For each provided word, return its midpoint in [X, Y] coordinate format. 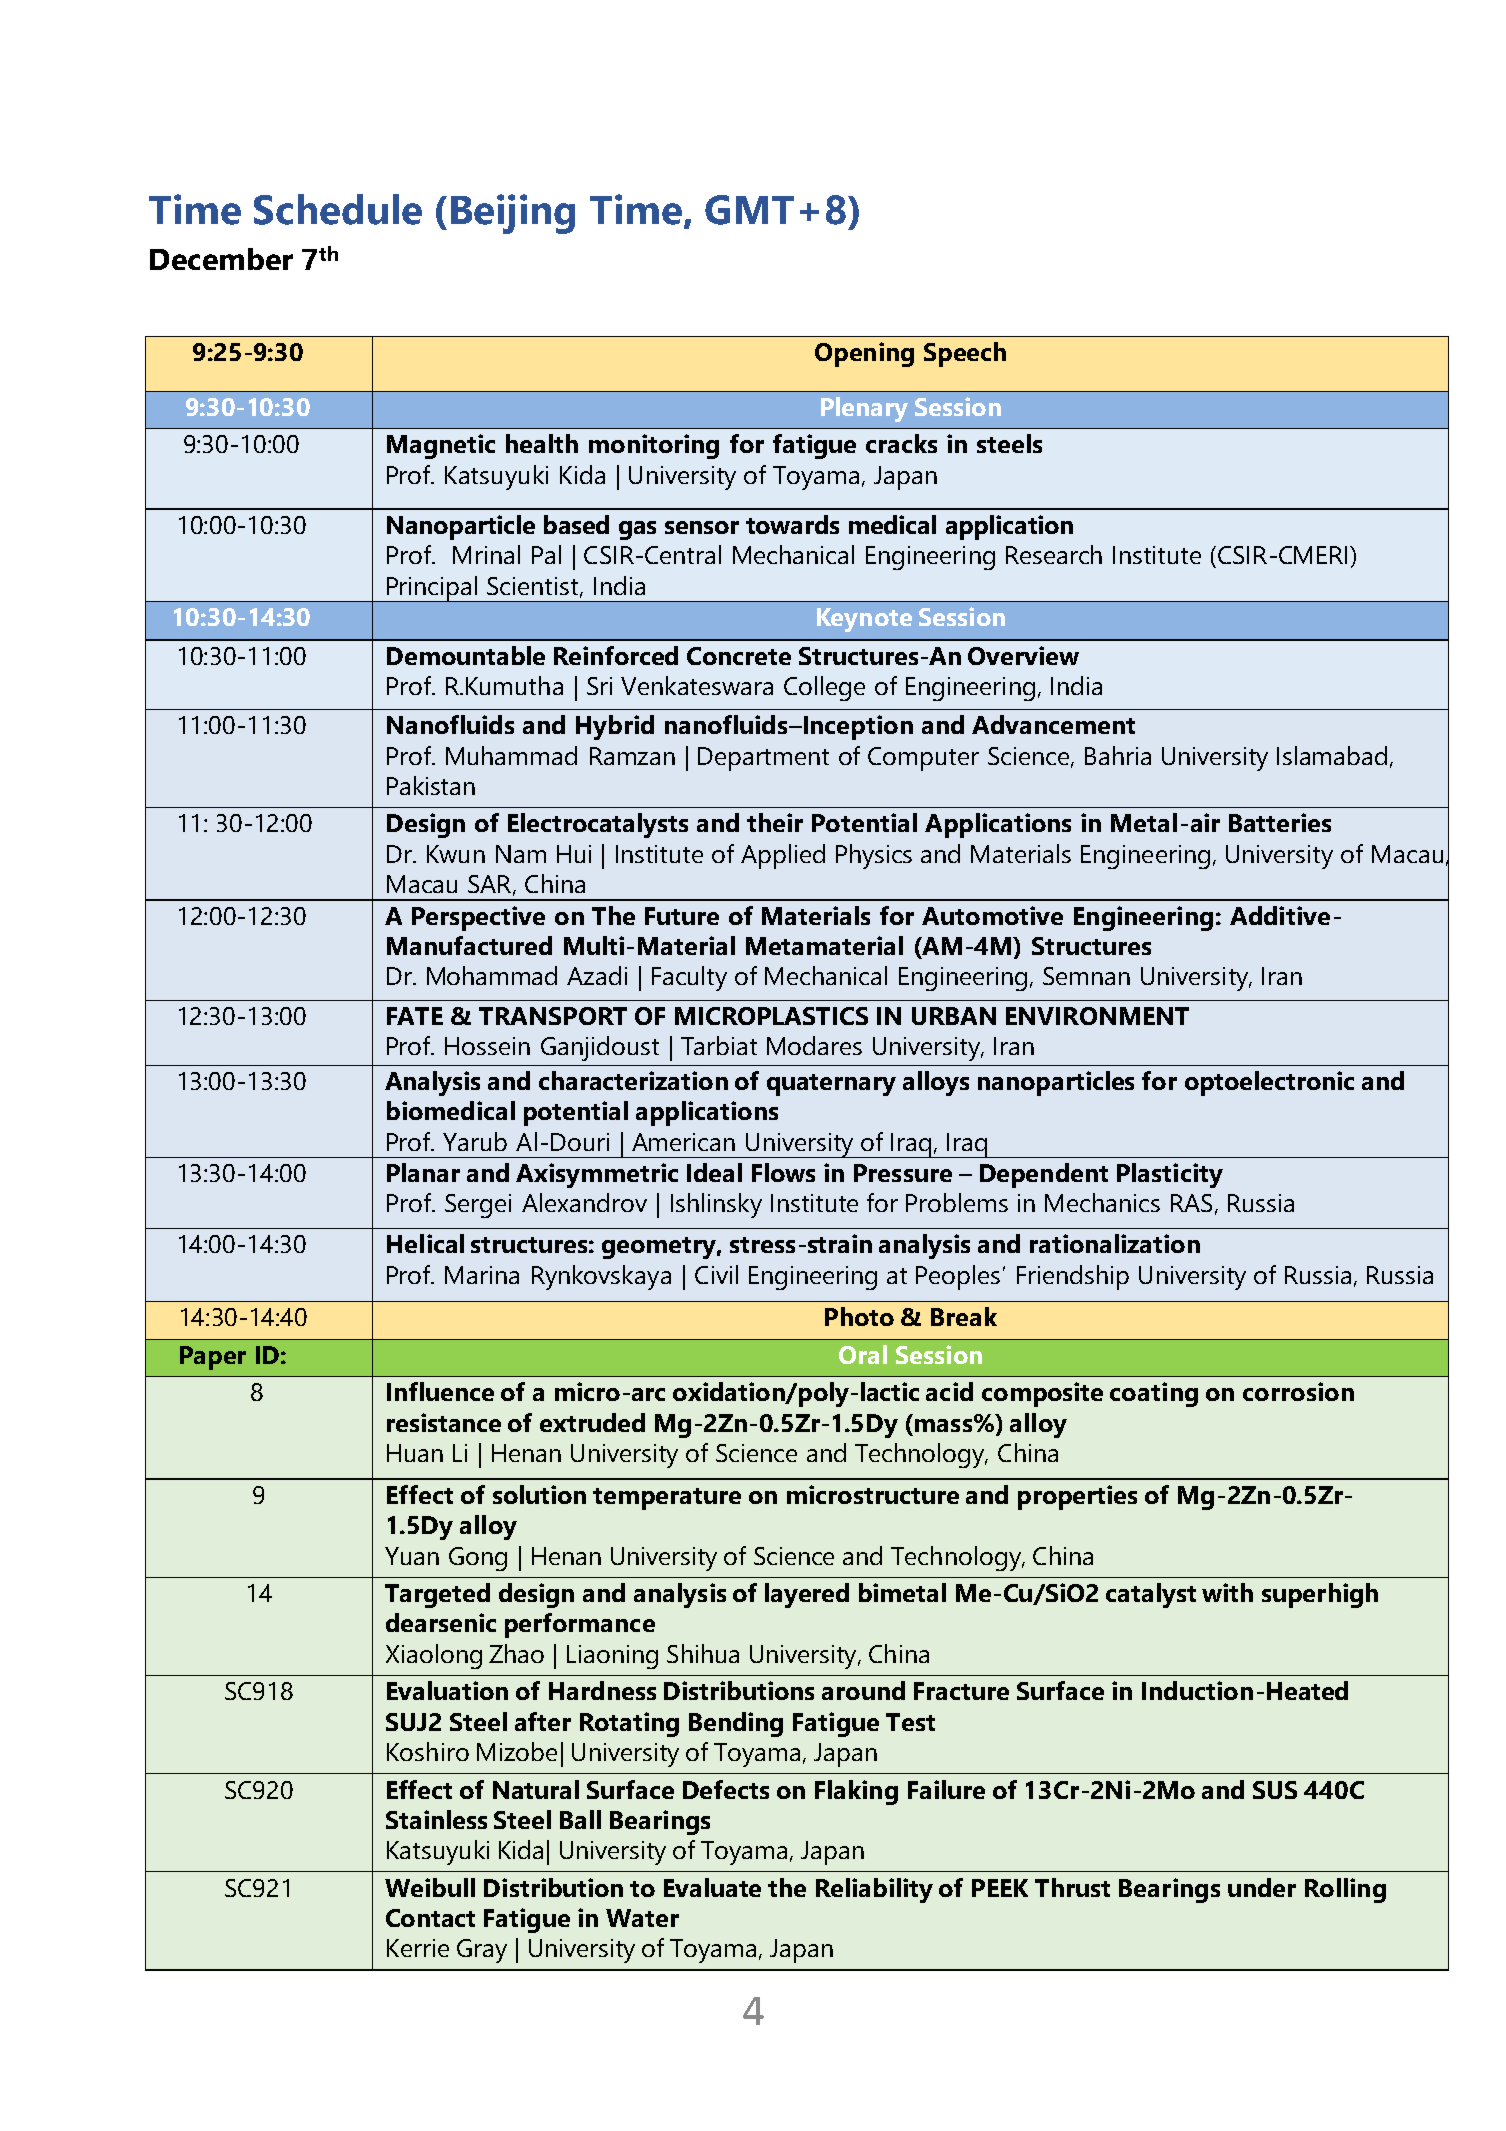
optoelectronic [1269, 1083]
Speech [965, 354]
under [1262, 1887]
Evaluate [712, 1887]
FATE [415, 1016]
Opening [864, 354]
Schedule [338, 209]
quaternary [831, 1085]
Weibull [430, 1887]
